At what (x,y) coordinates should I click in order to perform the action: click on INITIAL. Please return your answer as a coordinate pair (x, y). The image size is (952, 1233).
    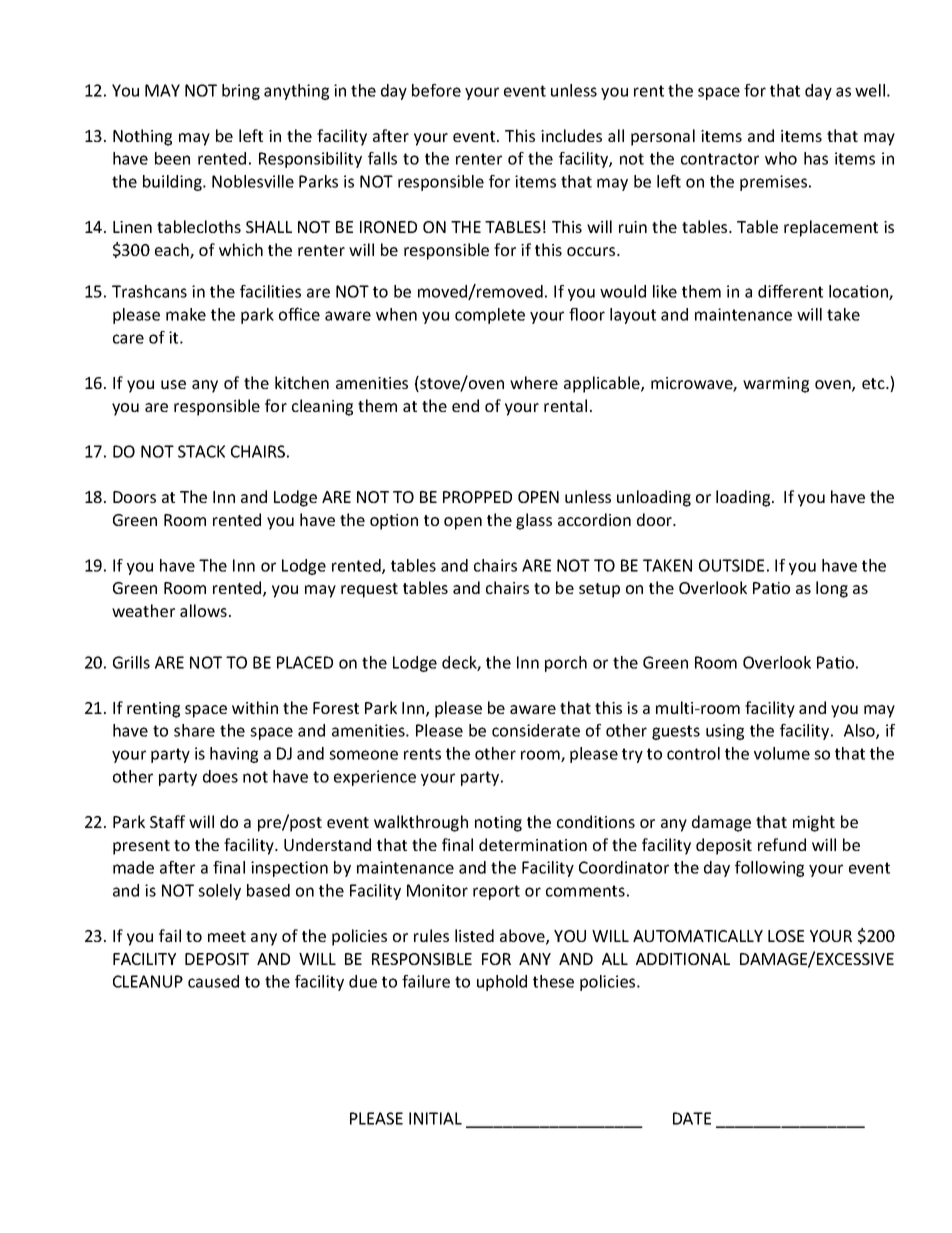
    Looking at the image, I should click on (435, 1118).
